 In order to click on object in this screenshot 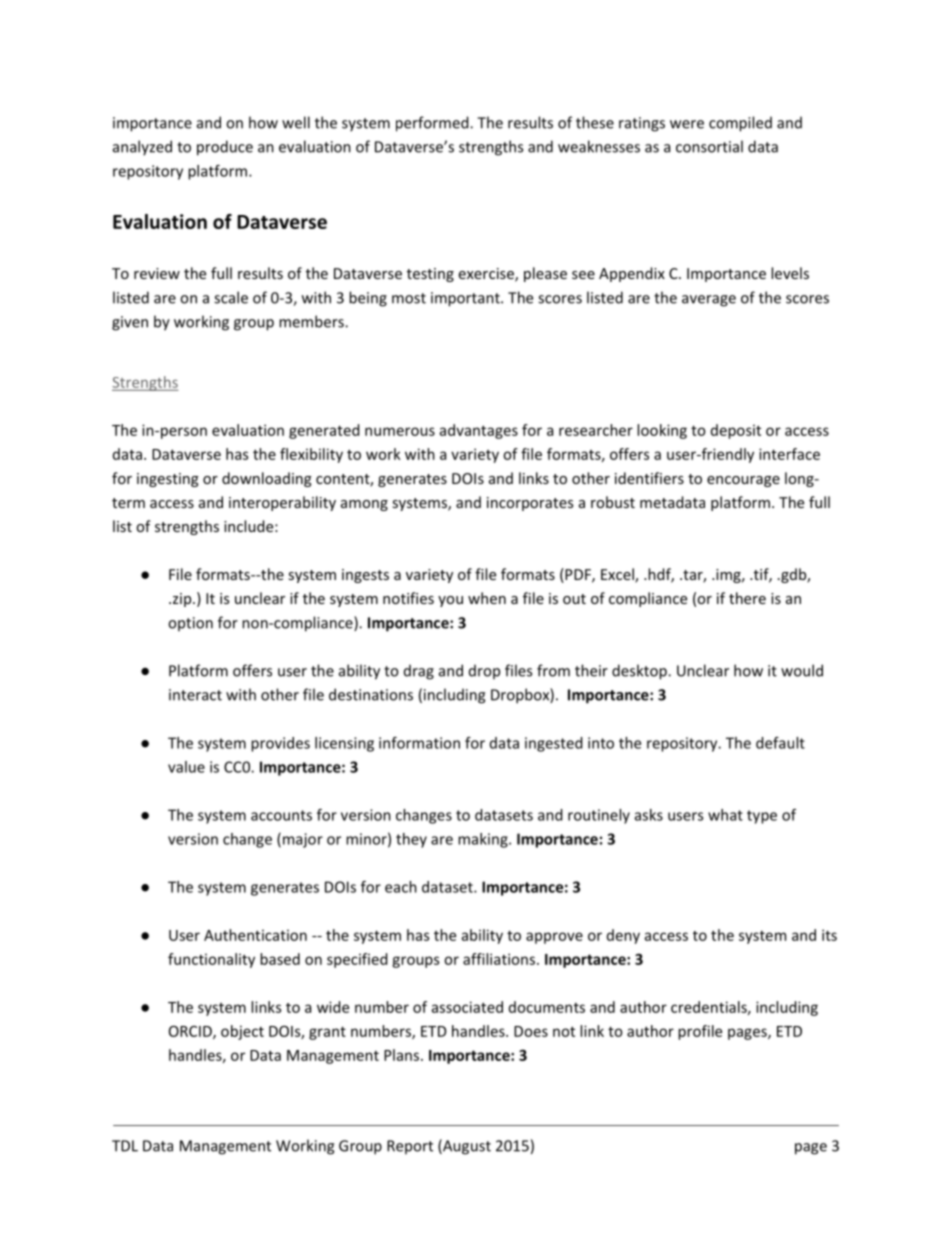, I will do `click(242, 1032)`.
